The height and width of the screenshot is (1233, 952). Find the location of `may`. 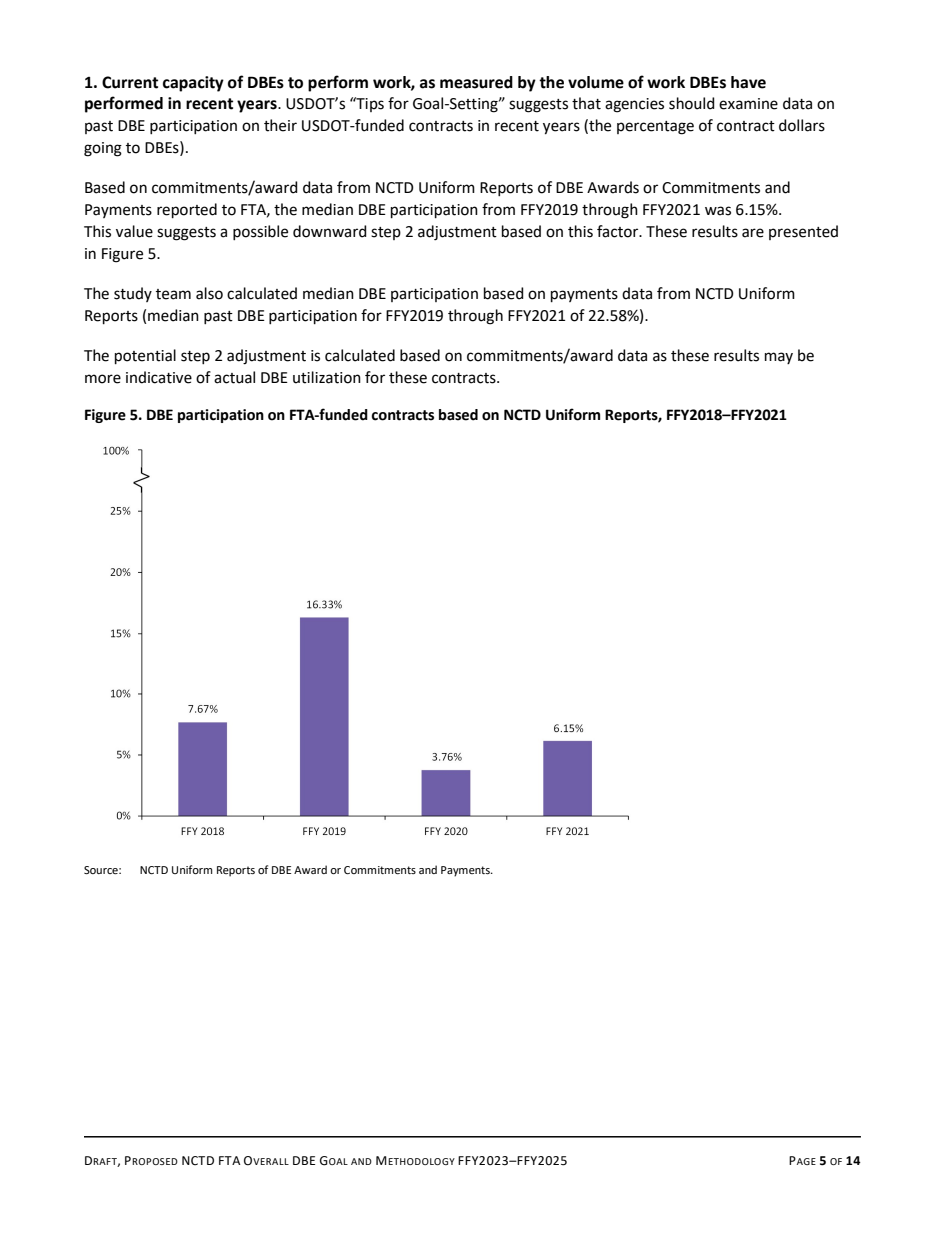

may is located at coordinates (779, 358).
